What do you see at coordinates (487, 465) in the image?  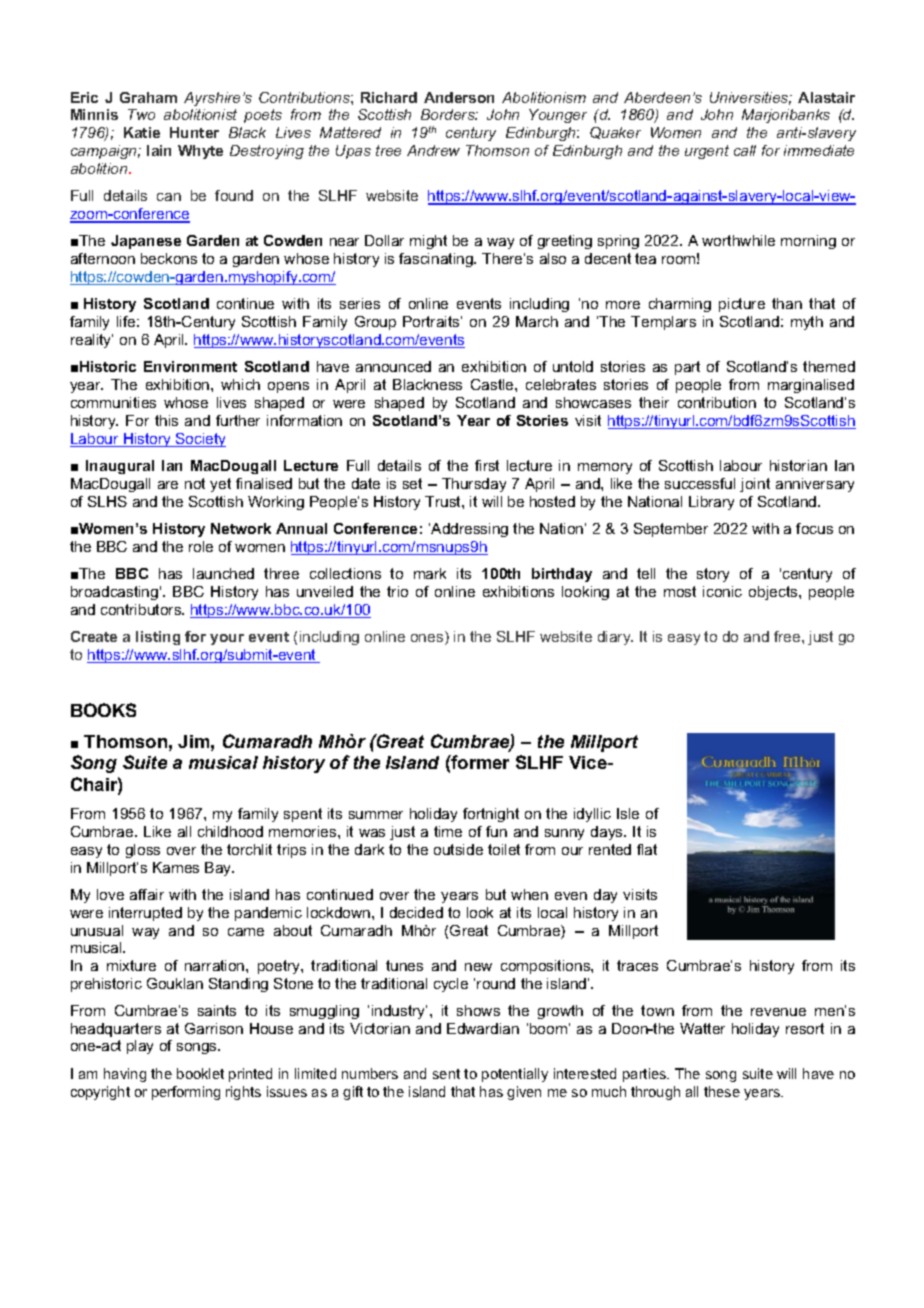 I see `first` at bounding box center [487, 465].
